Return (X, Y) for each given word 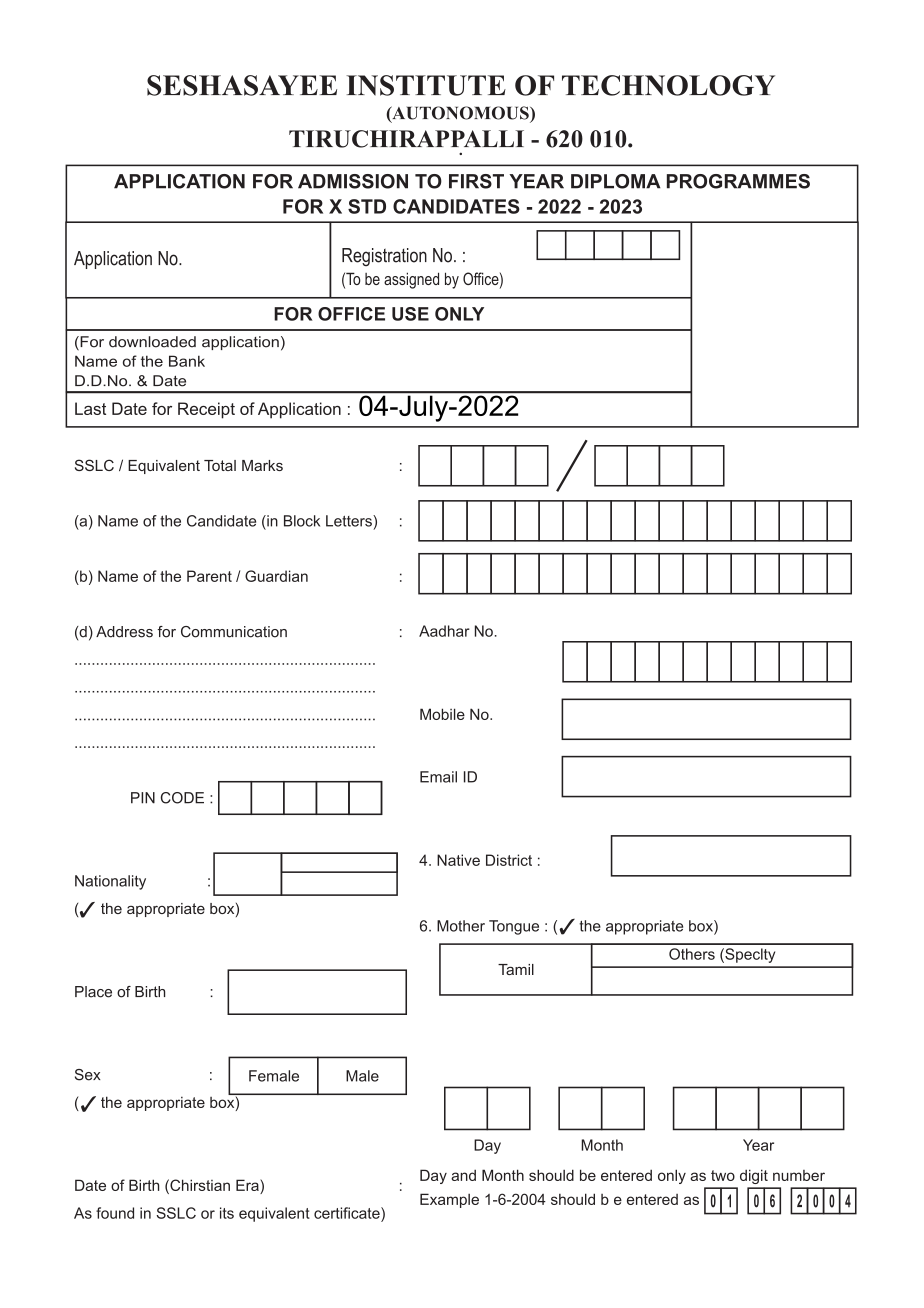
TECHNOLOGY (668, 85)
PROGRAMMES (738, 181)
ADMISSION (353, 181)
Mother (461, 926)
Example (449, 1200)
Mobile (442, 714)
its (227, 1213)
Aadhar (444, 631)
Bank (187, 361)
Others (692, 954)
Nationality (110, 882)
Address (124, 632)
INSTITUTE (426, 85)
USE (410, 314)
